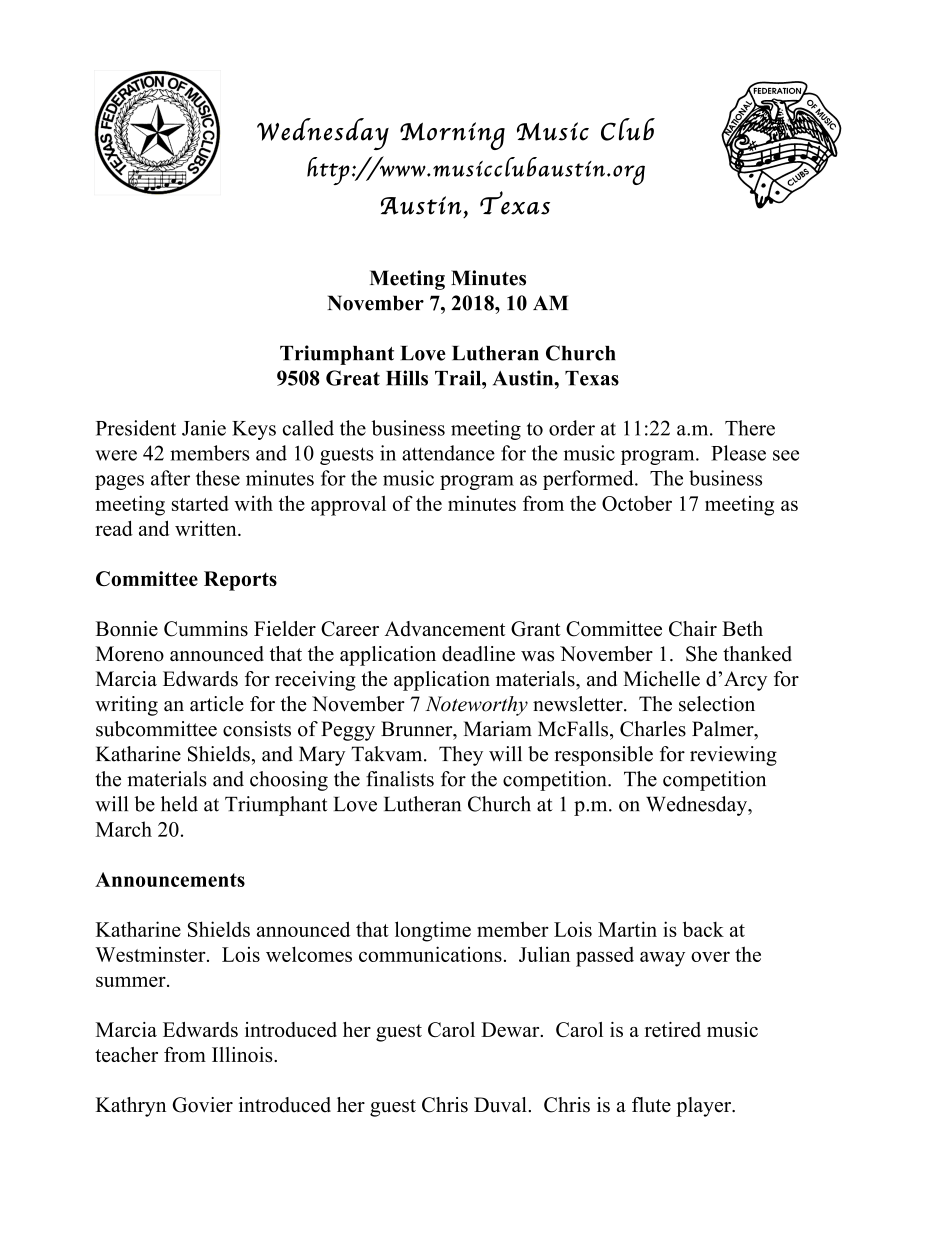 The height and width of the document is (1233, 952). Describe the element at coordinates (703, 929) in the document. I see `back` at that location.
